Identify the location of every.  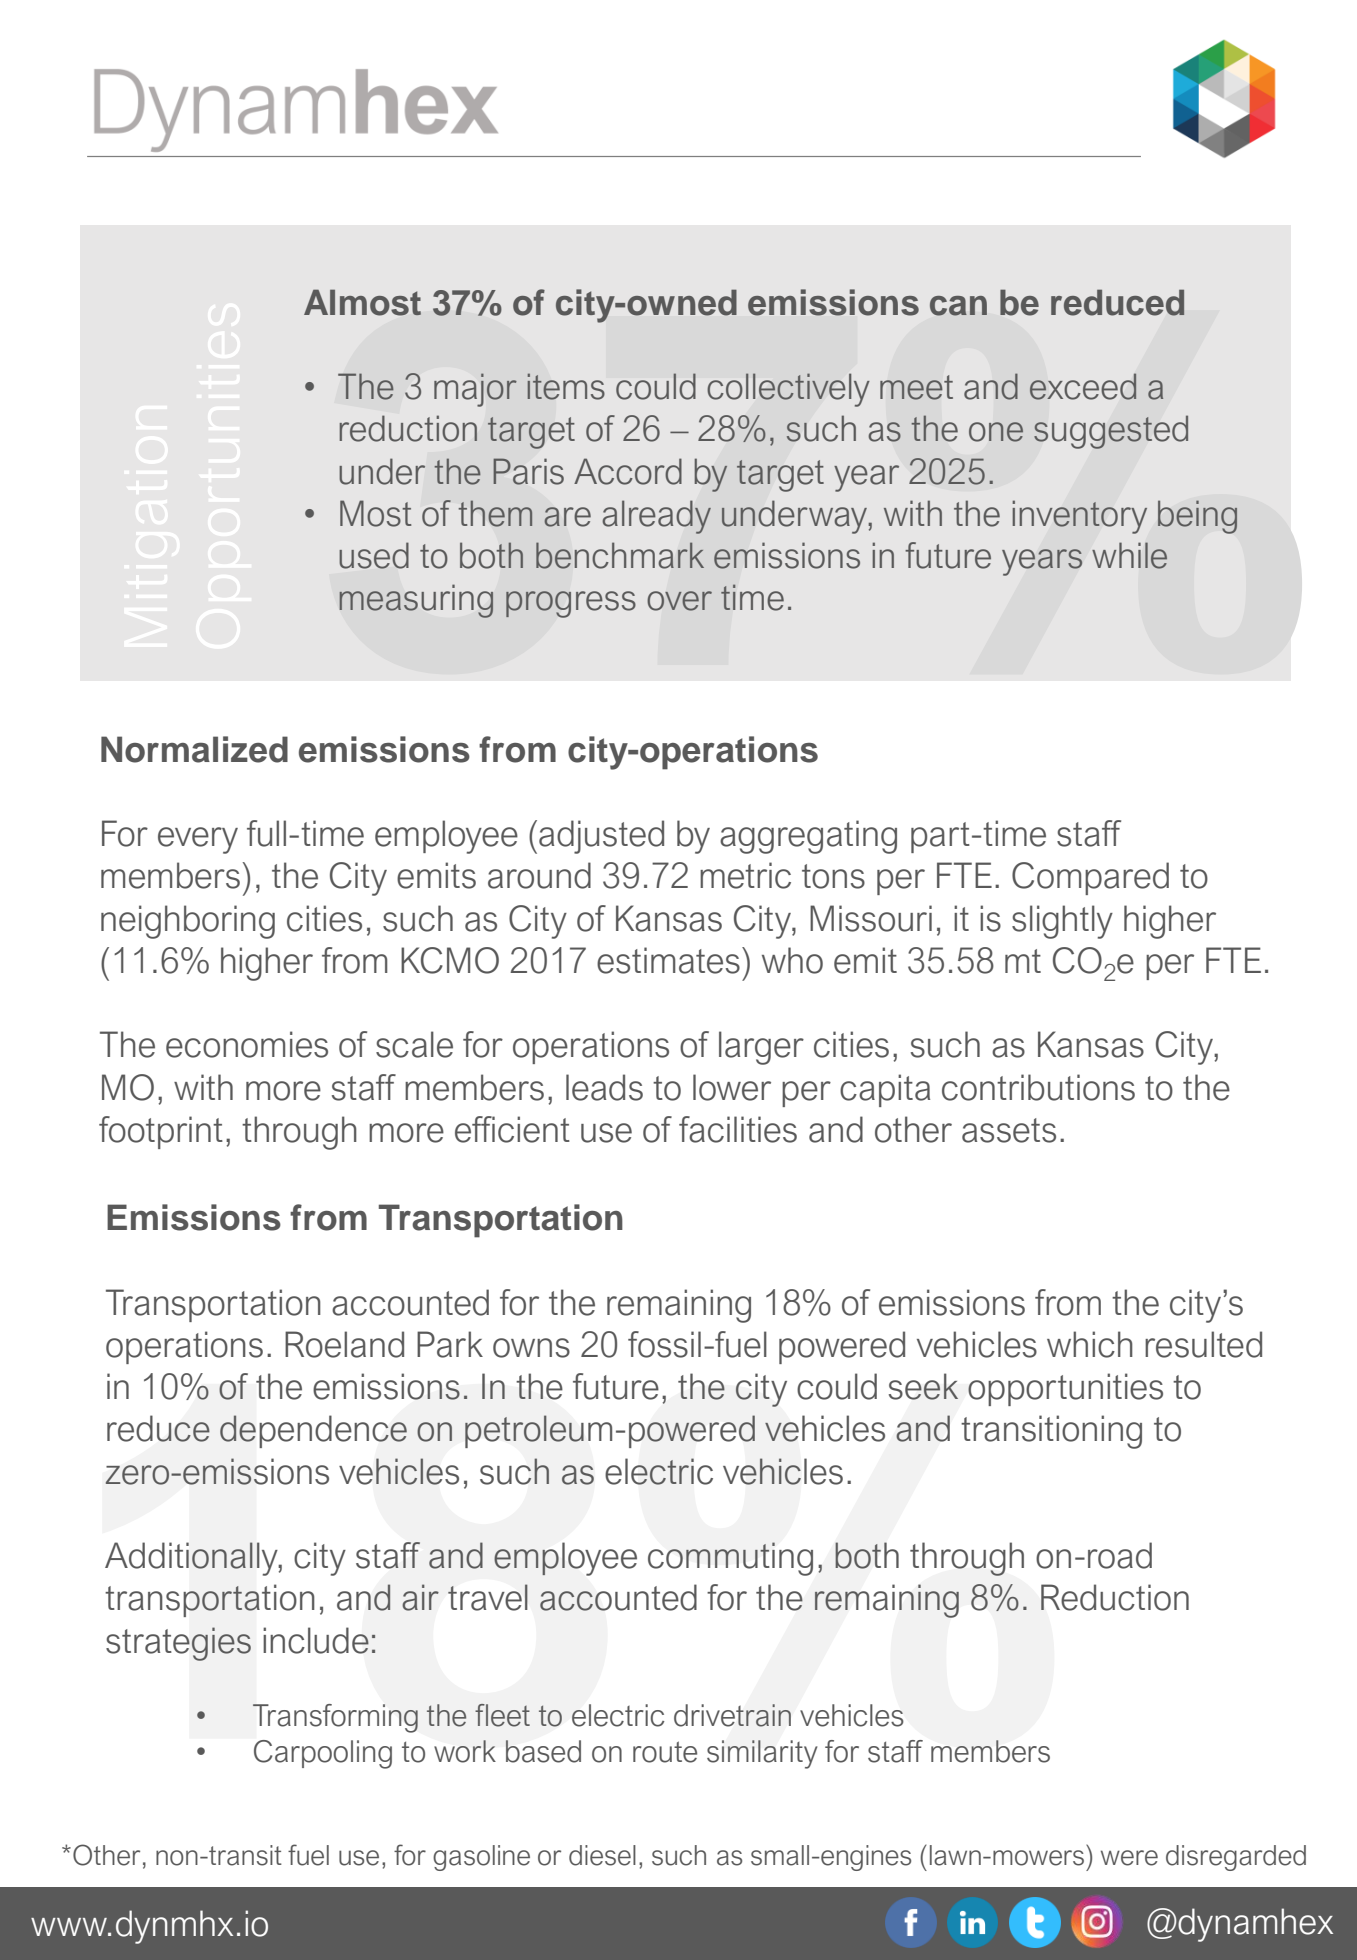
(198, 840).
